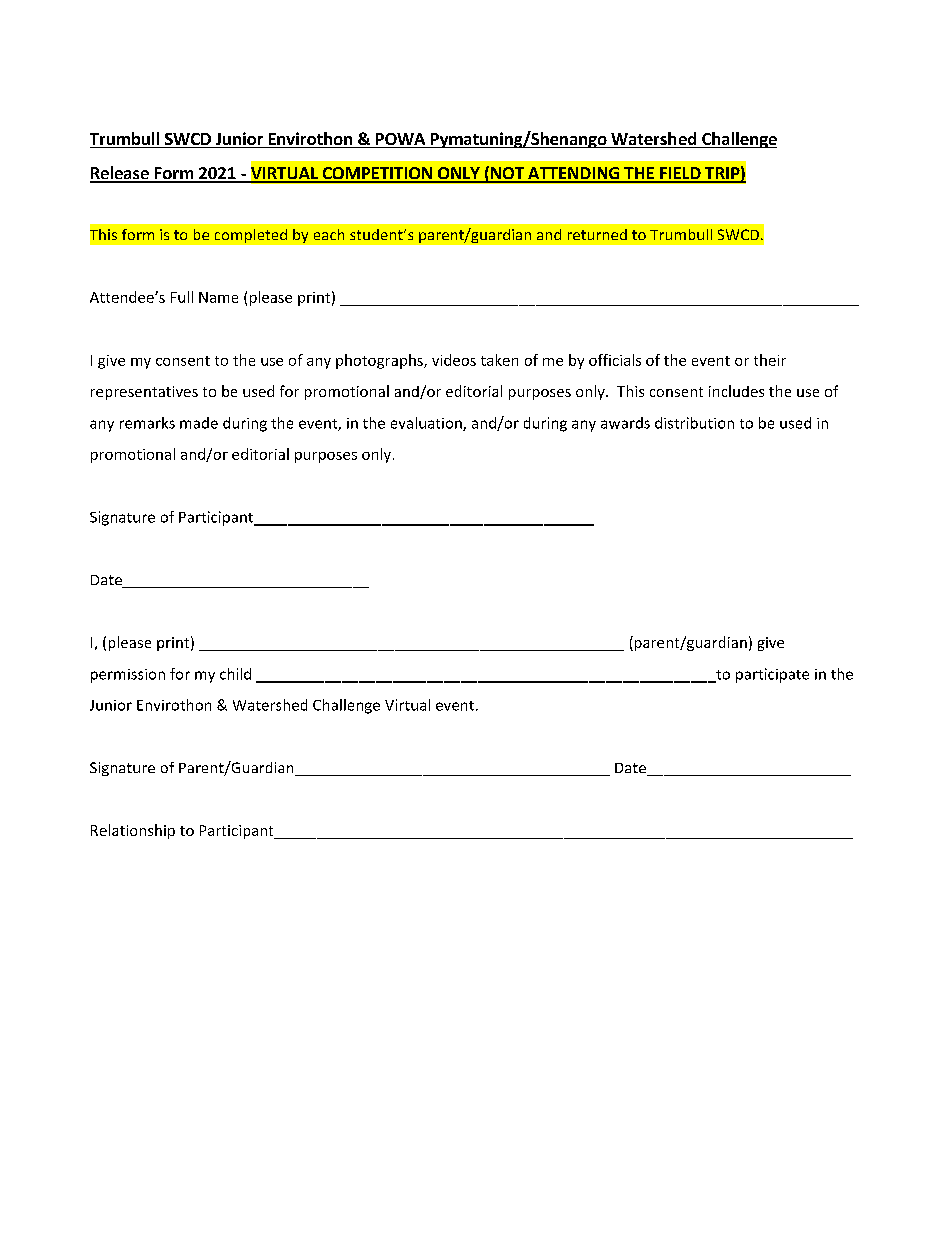 The height and width of the page is (1233, 952). I want to click on NOT, so click(507, 174).
